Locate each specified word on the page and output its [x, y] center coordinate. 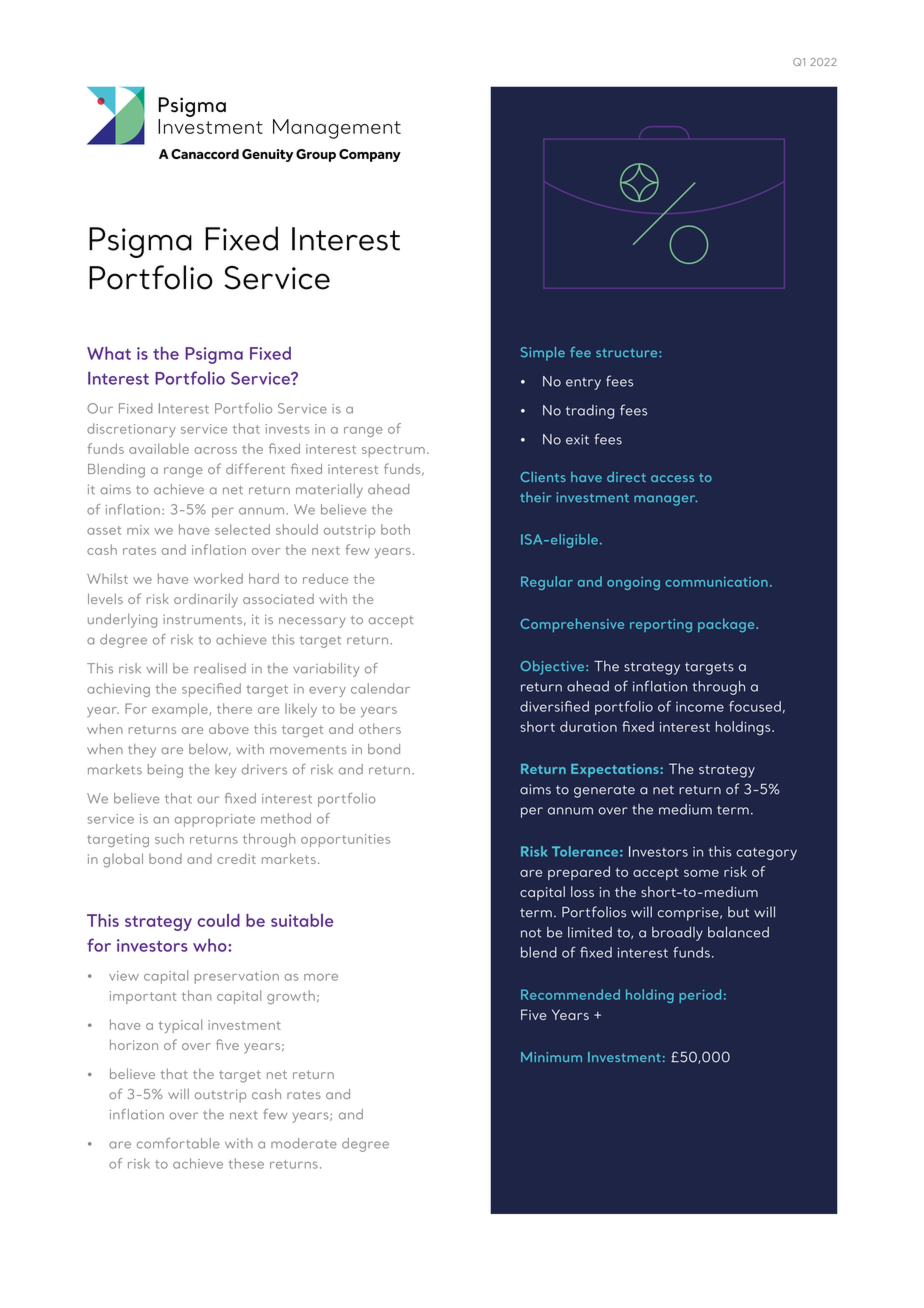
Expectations [616, 770]
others [380, 728]
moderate [304, 1143]
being [165, 771]
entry [583, 383]
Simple [543, 354]
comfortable [178, 1143]
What [109, 353]
